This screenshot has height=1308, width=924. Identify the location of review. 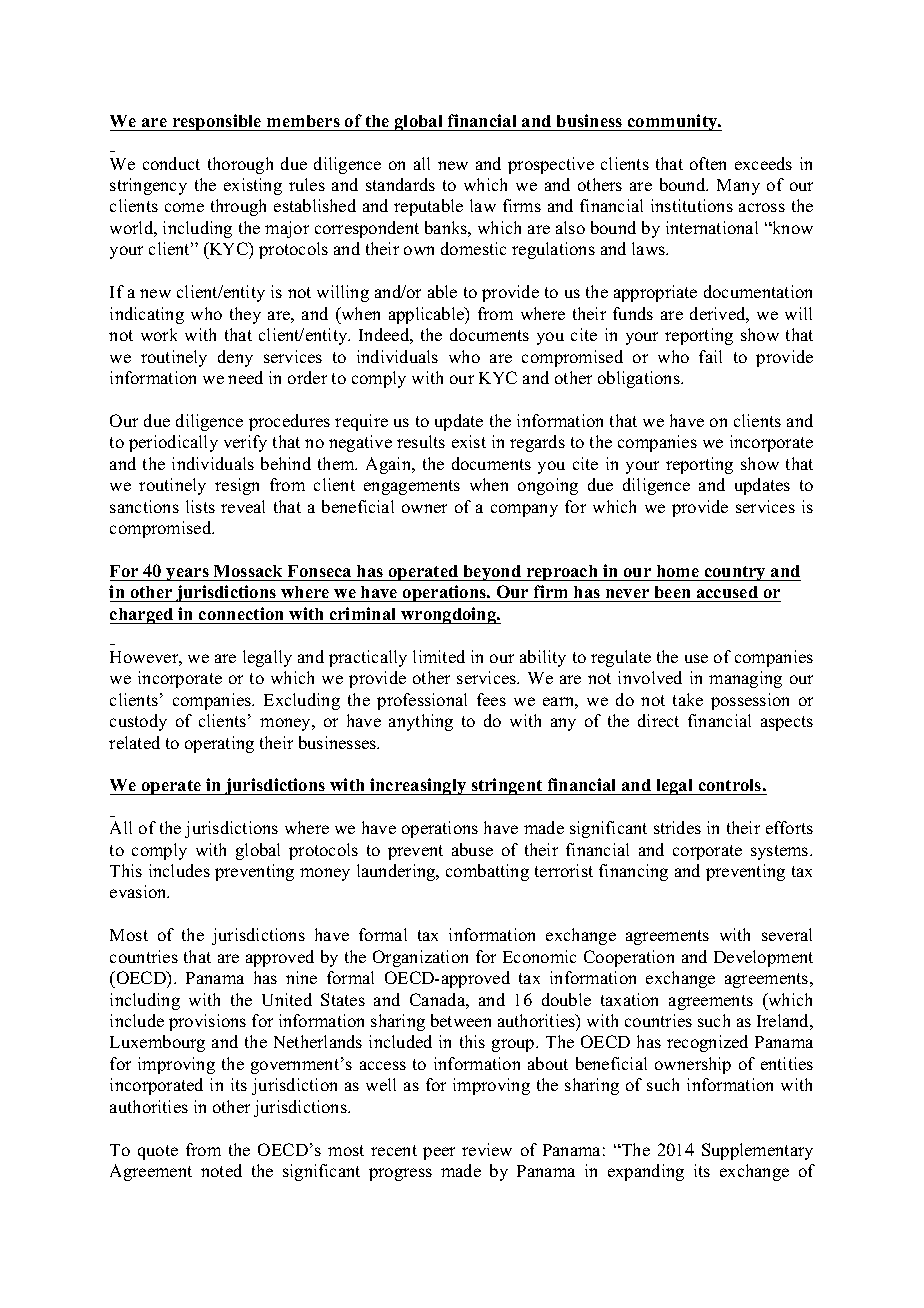
(487, 1149).
